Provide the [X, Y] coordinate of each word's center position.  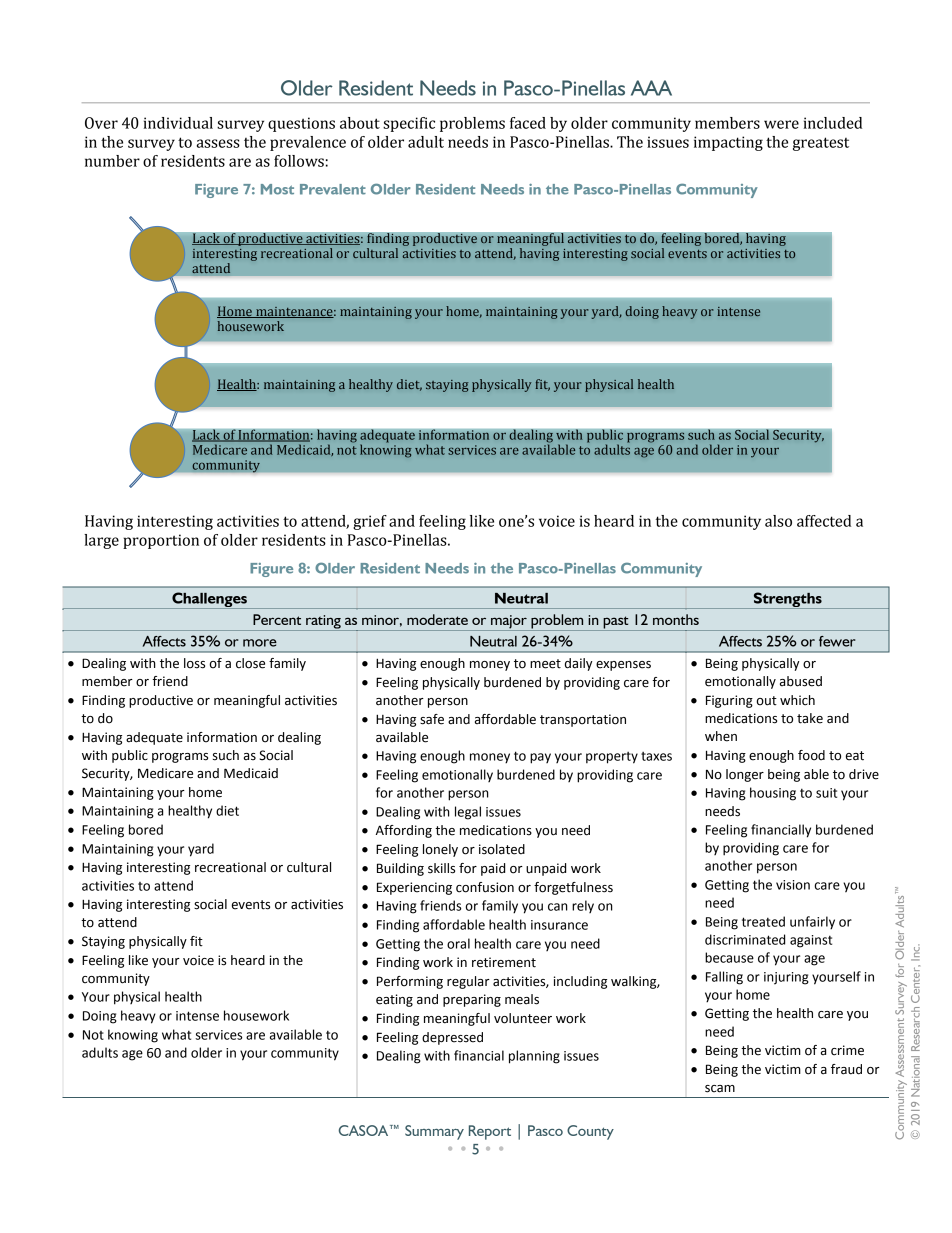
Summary [434, 1132]
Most [277, 189]
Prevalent [333, 189]
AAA [651, 88]
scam [720, 1089]
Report [490, 1132]
